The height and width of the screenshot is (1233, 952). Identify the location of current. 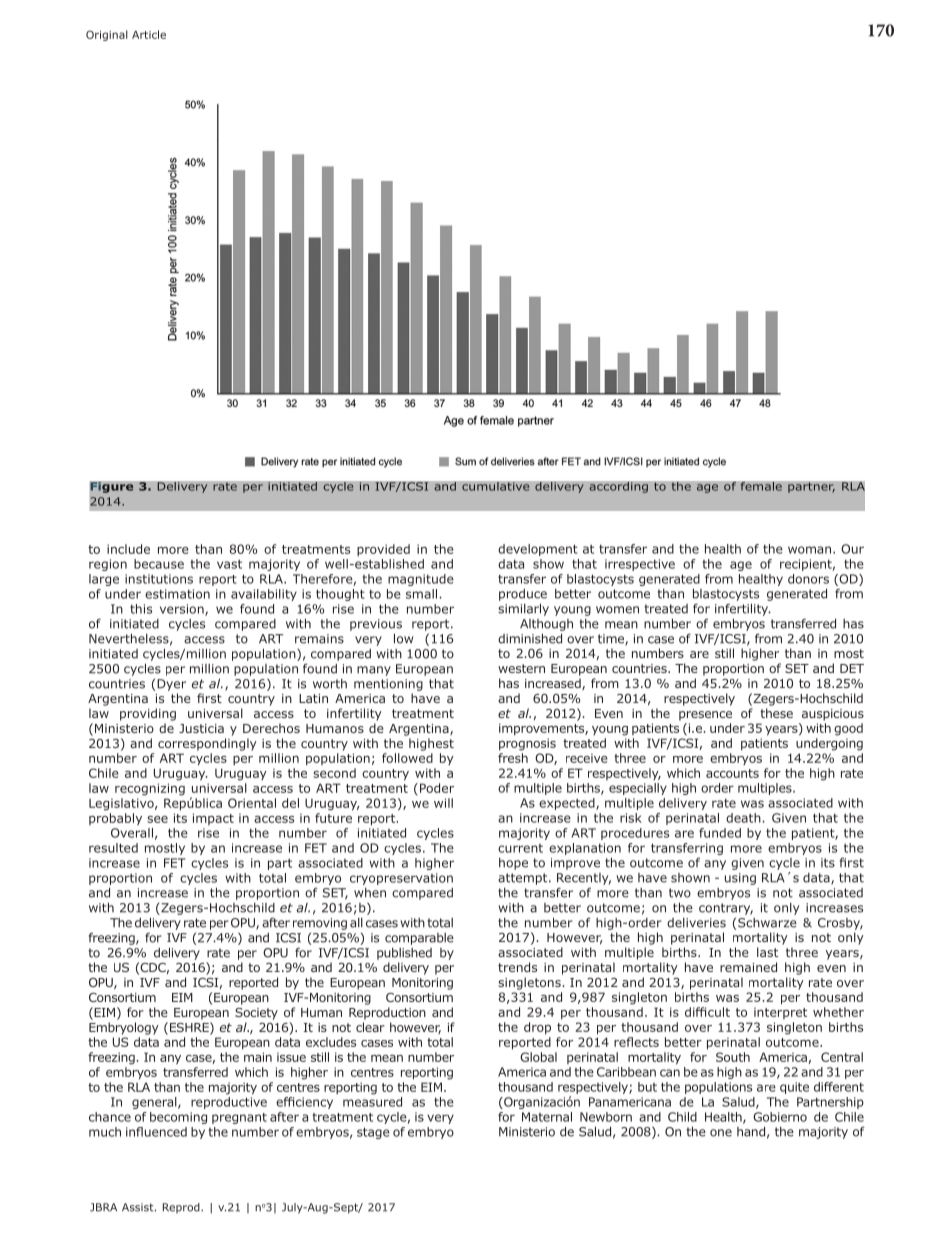
(520, 848).
